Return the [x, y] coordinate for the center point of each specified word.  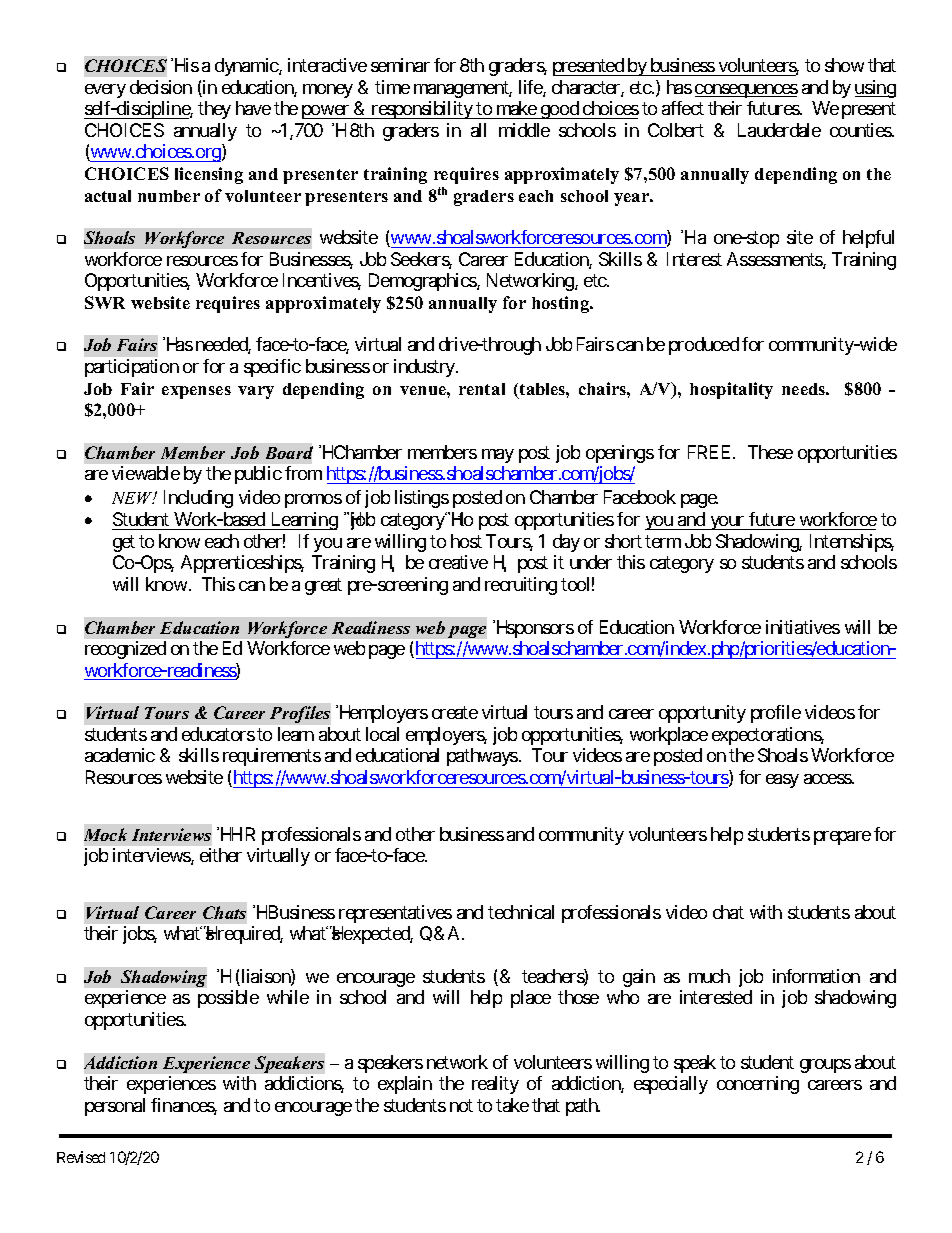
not [461, 1105]
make [517, 108]
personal [115, 1107]
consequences [746, 91]
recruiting [521, 586]
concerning [758, 1085]
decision [161, 87]
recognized [125, 650]
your [727, 523]
